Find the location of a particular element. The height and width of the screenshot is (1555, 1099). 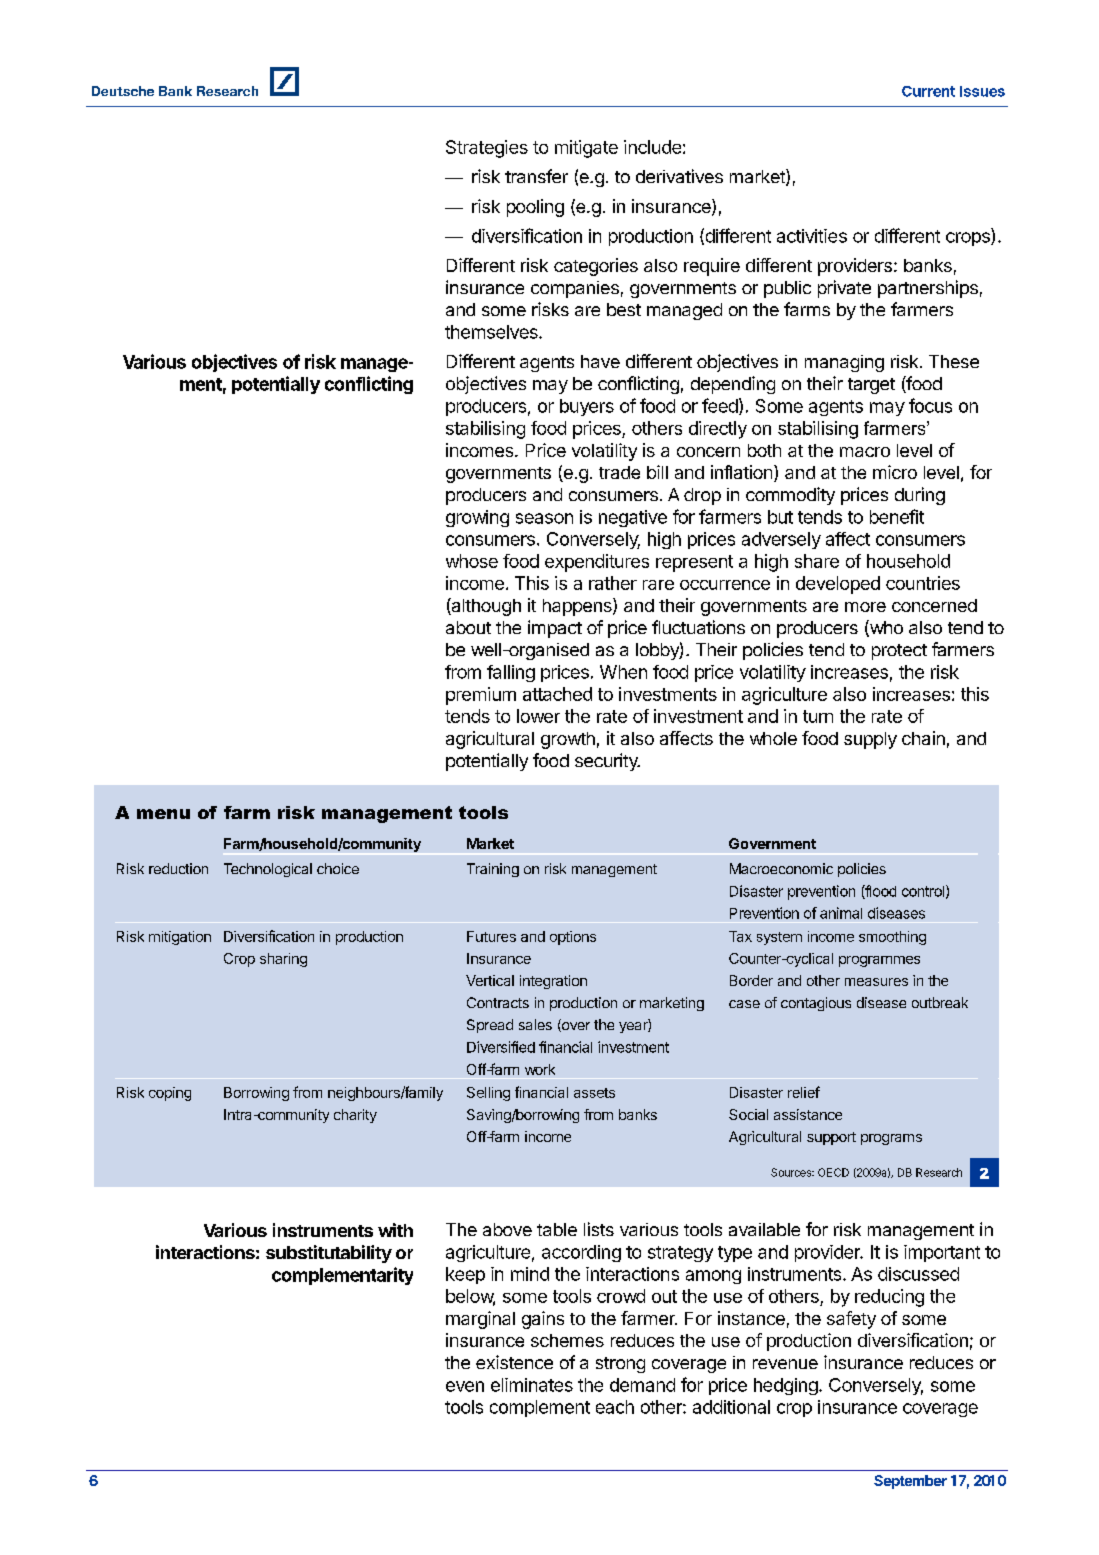

each is located at coordinates (615, 1407).
